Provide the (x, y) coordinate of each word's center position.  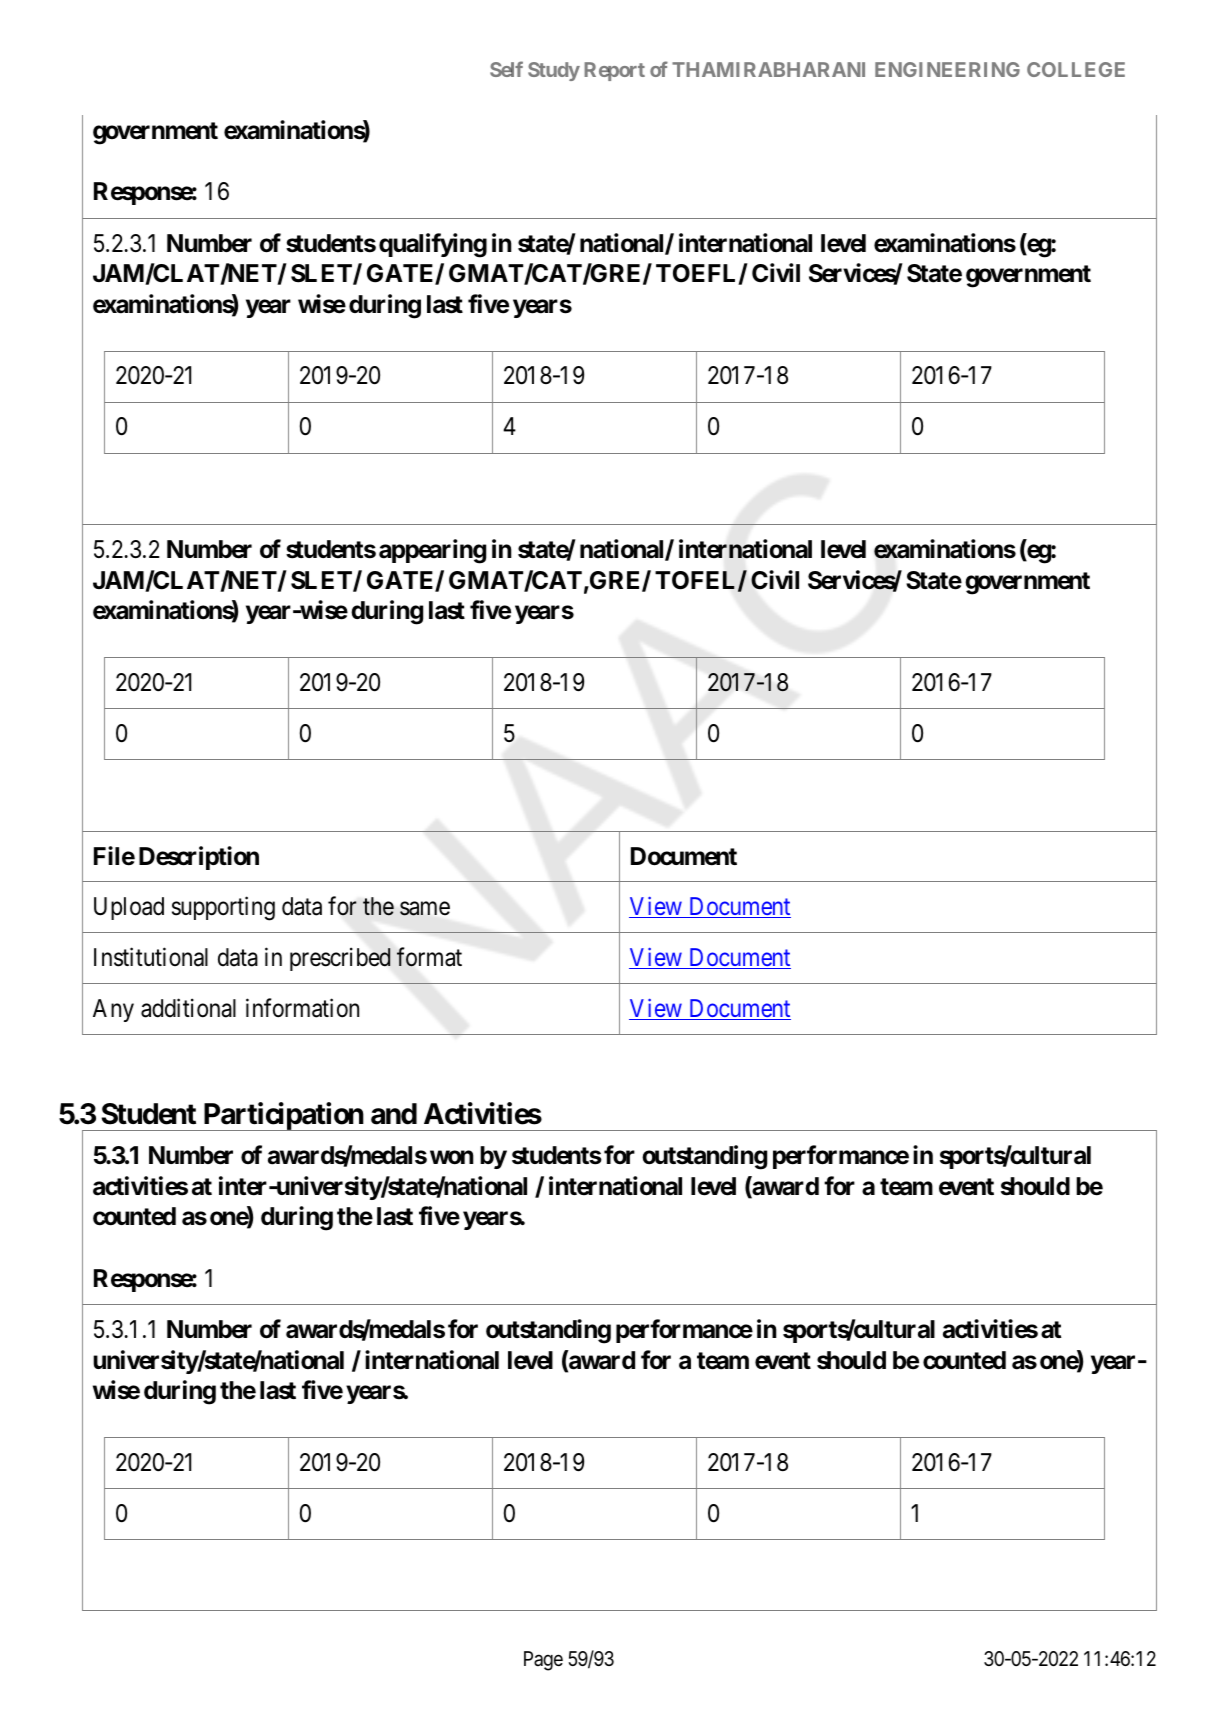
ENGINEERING (947, 69)
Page (543, 1661)
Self (506, 69)
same (425, 909)
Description (199, 858)
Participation (283, 1116)
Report (614, 71)
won (452, 1158)
